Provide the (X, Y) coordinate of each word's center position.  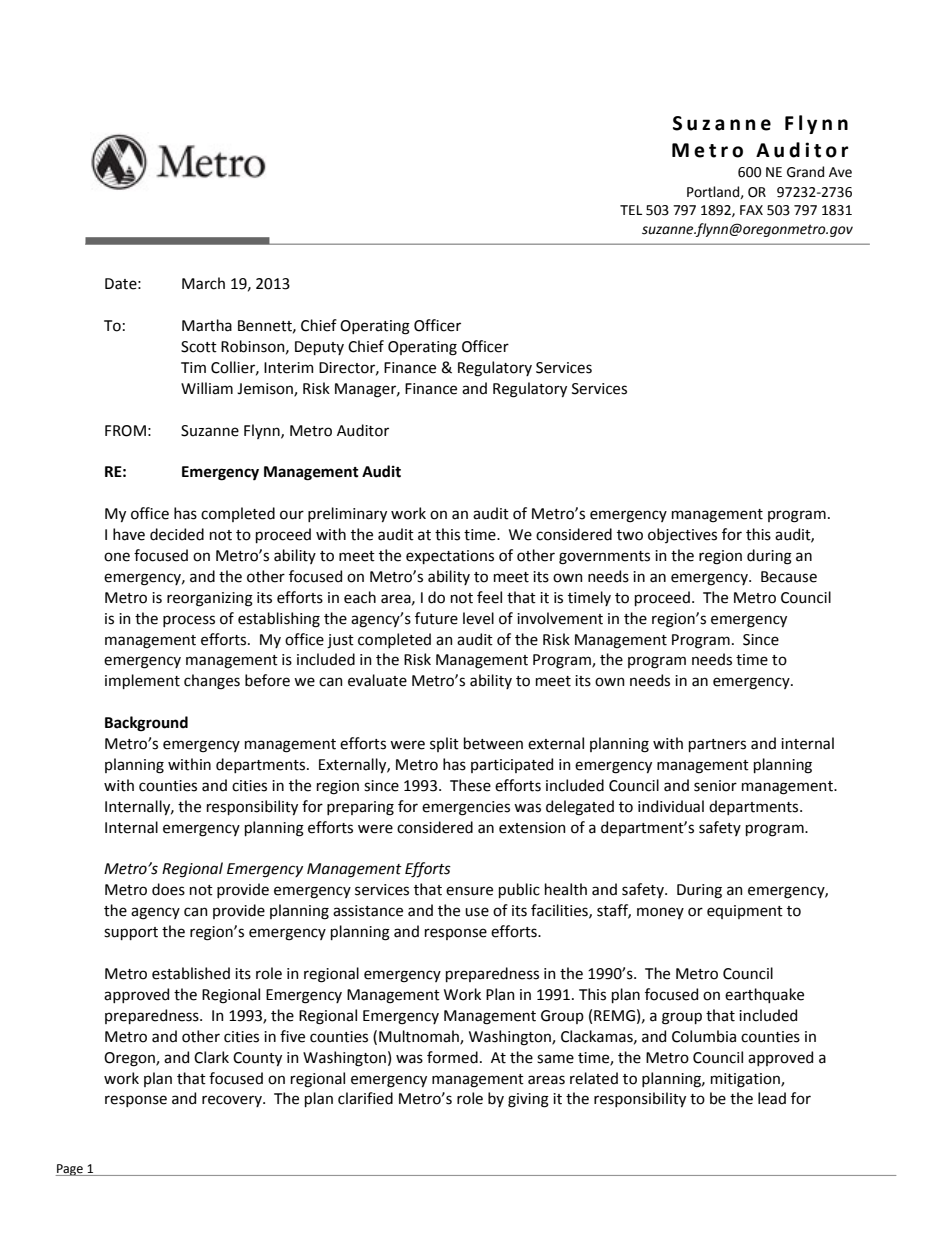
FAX (751, 210)
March (203, 283)
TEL (631, 210)
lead (772, 1098)
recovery (233, 1101)
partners (717, 745)
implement (142, 681)
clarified (365, 1098)
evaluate (377, 680)
